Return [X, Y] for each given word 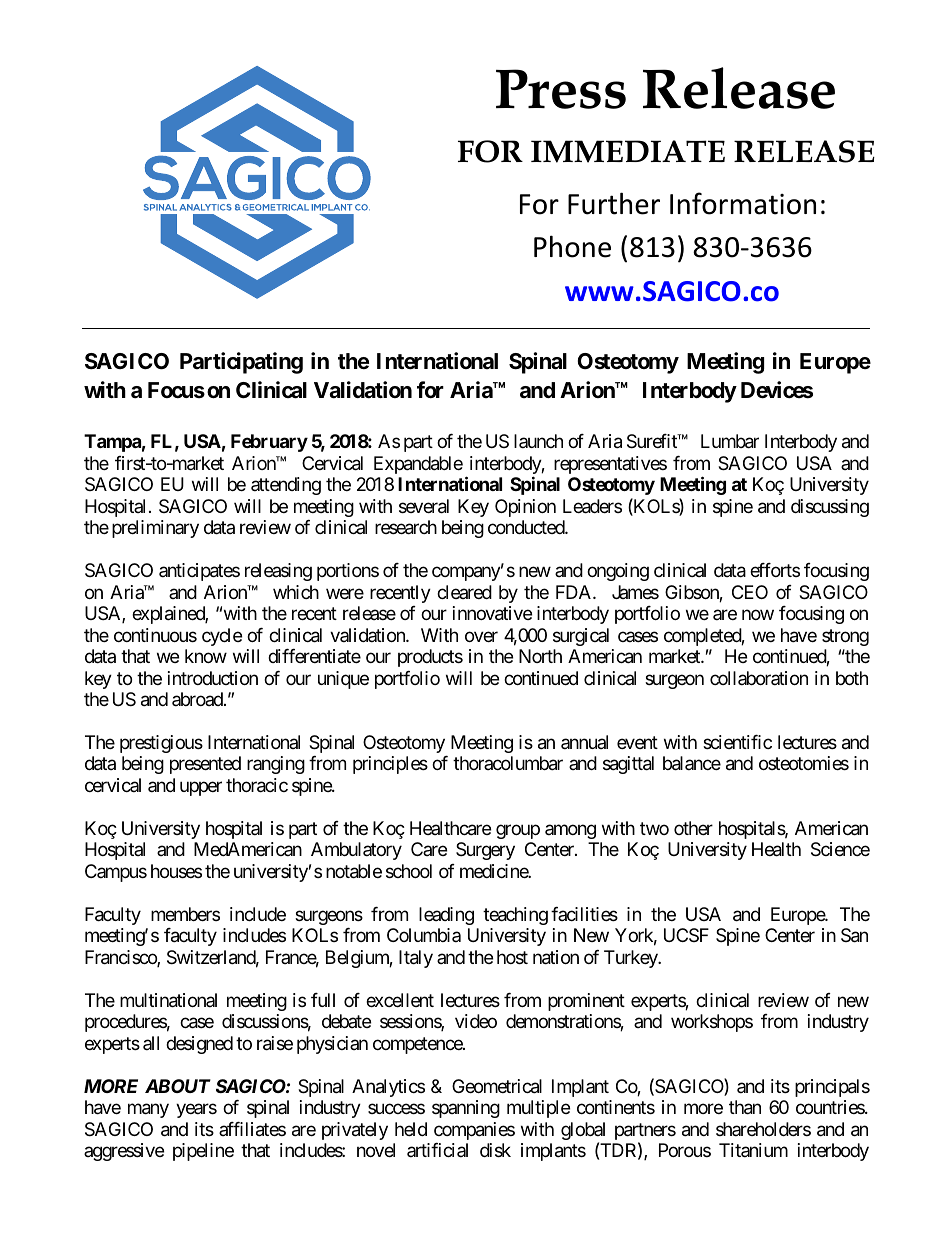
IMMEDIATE [628, 151]
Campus [116, 873]
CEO [750, 592]
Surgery [485, 851]
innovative [492, 613]
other [693, 828]
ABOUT [178, 1086]
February [269, 443]
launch [538, 441]
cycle [222, 637]
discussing [830, 508]
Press [561, 89]
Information [743, 203]
